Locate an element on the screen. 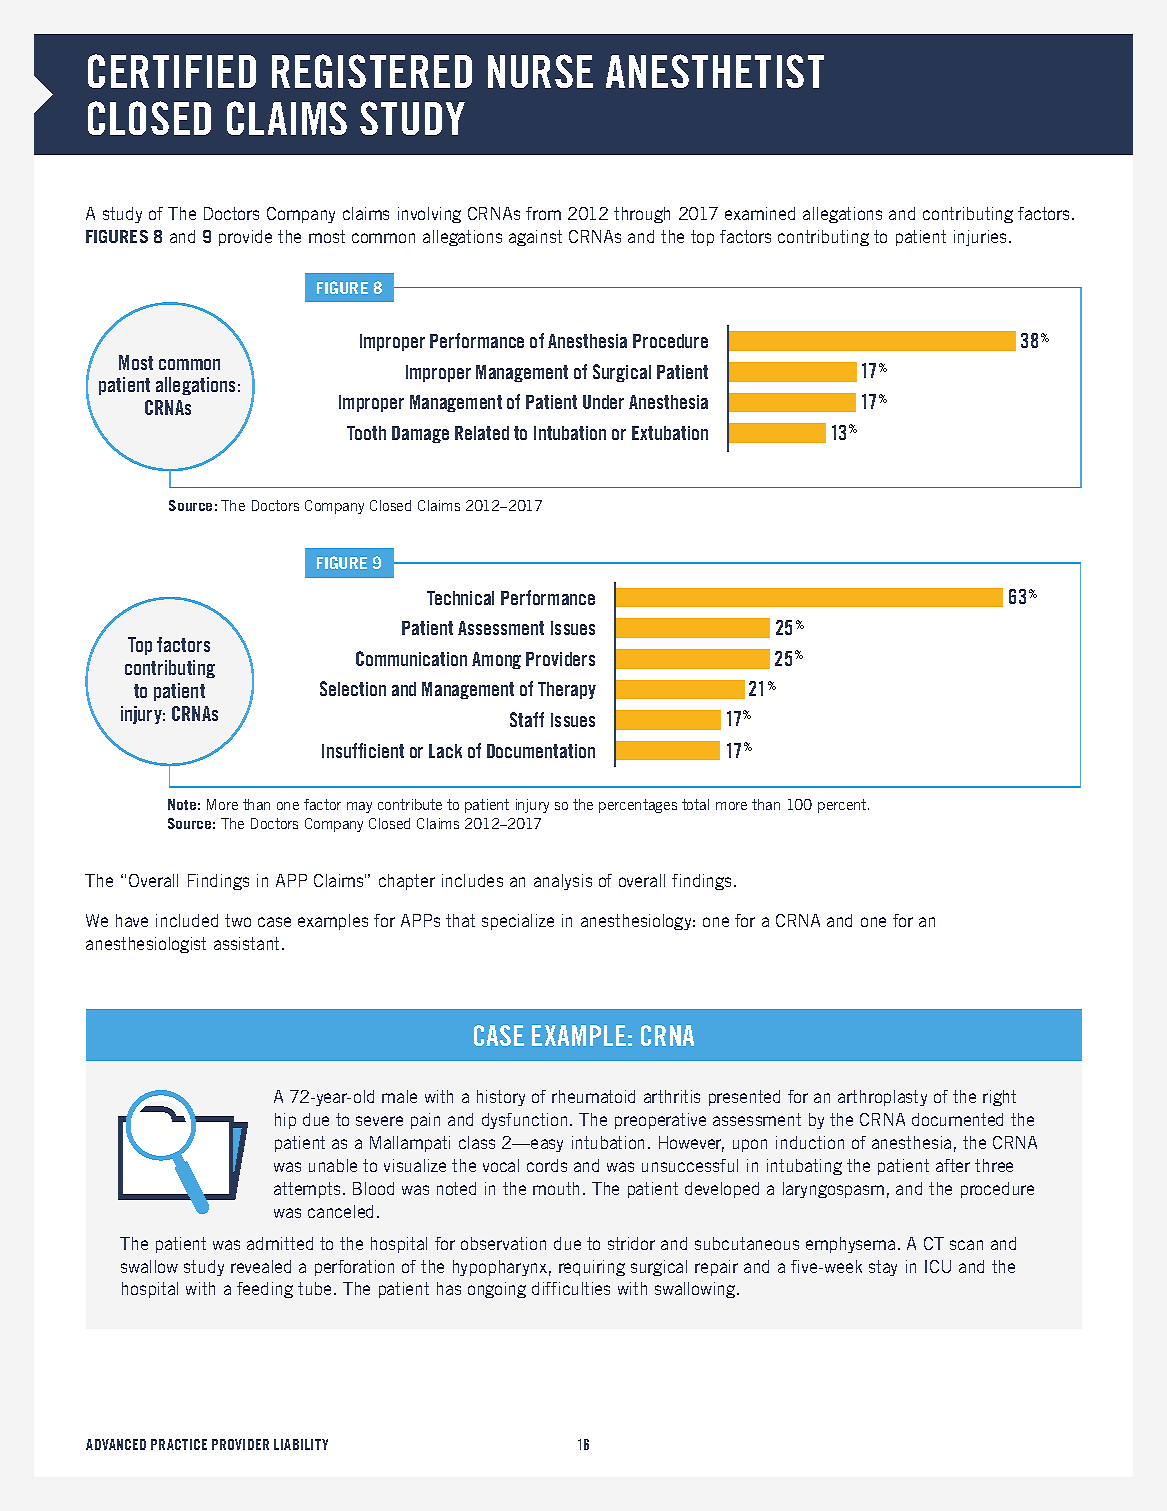  injuries is located at coordinates (982, 238).
